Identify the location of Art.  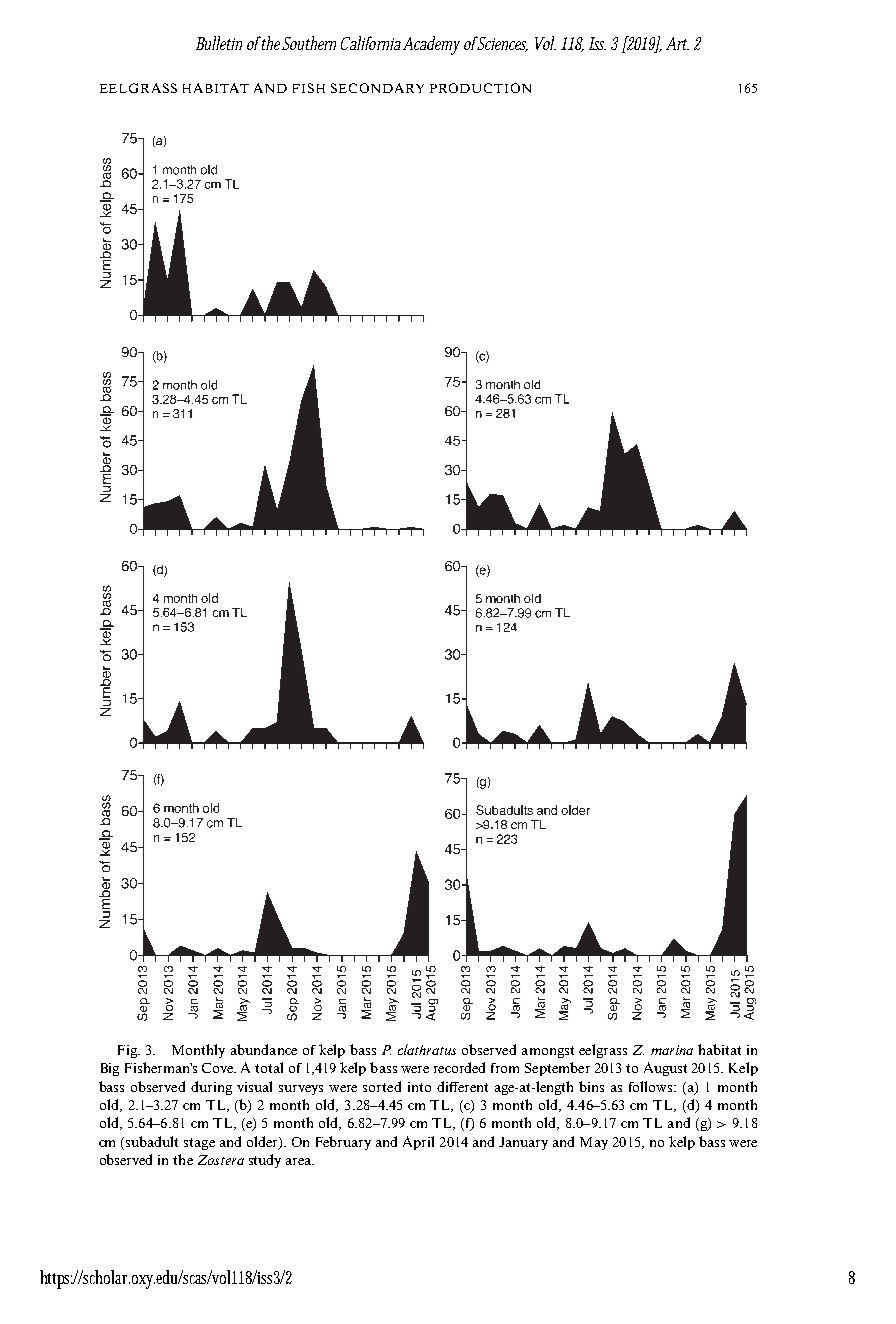
(677, 43).
